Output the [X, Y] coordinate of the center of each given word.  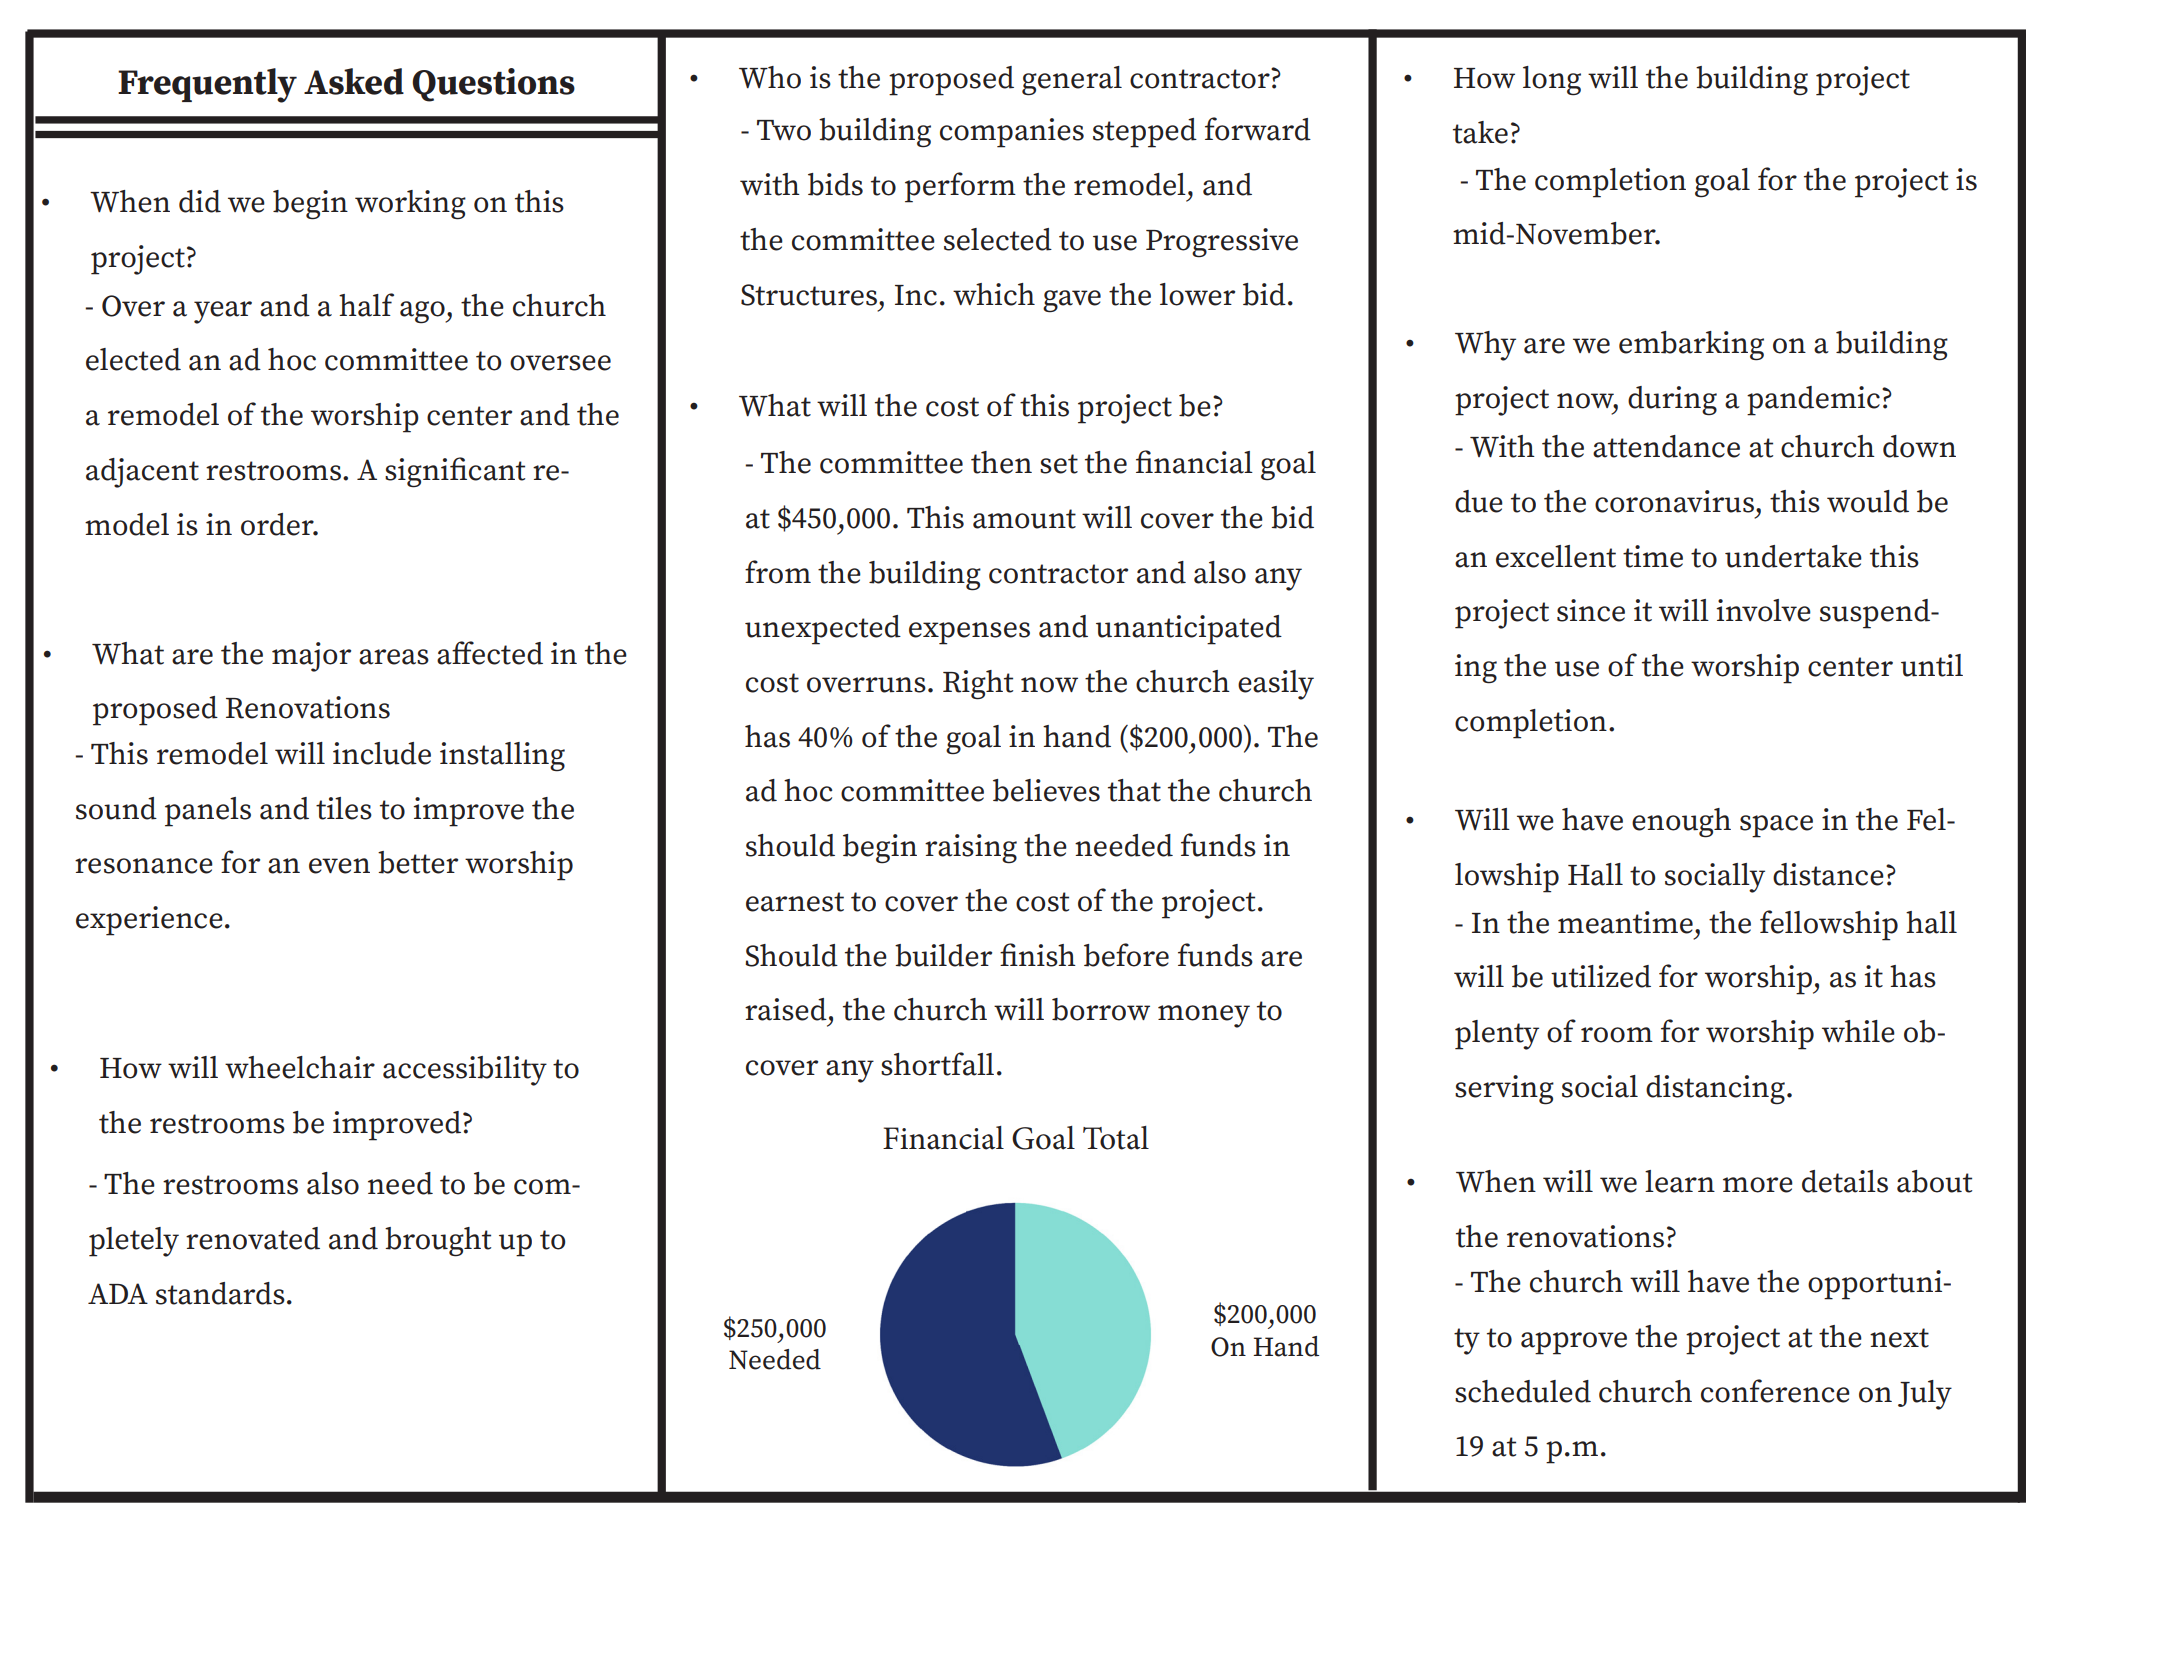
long [1552, 81]
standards [220, 1293]
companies [1012, 133]
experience [149, 921]
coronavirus [1674, 501]
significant [455, 472]
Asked [354, 81]
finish [1038, 955]
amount [1024, 519]
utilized [1601, 976]
